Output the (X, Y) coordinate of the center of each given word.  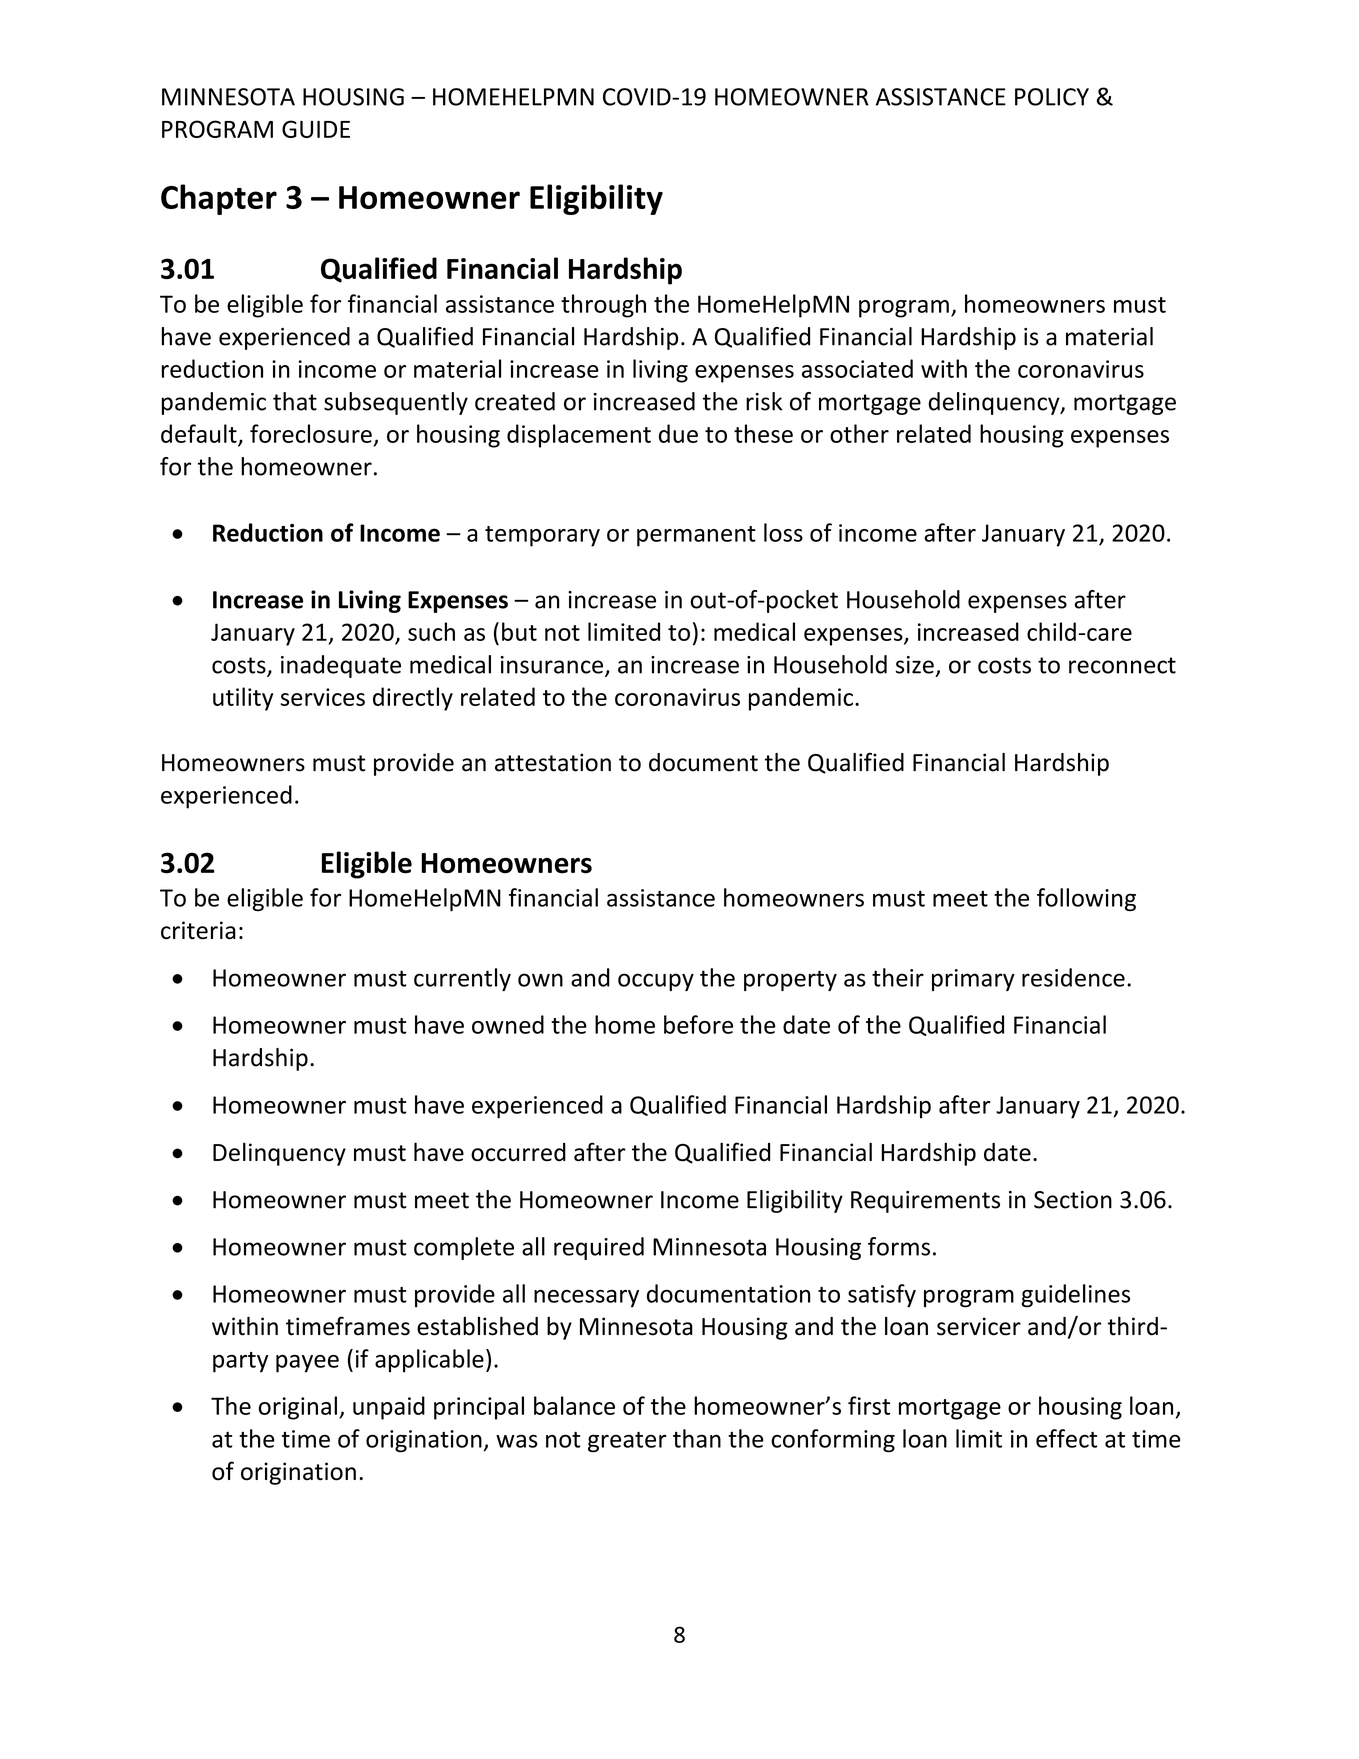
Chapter (219, 199)
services (323, 697)
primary (973, 980)
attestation (553, 762)
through (603, 306)
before (698, 1024)
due (678, 433)
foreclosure (311, 433)
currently (462, 979)
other (859, 433)
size (915, 665)
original (298, 1408)
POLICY (1052, 97)
